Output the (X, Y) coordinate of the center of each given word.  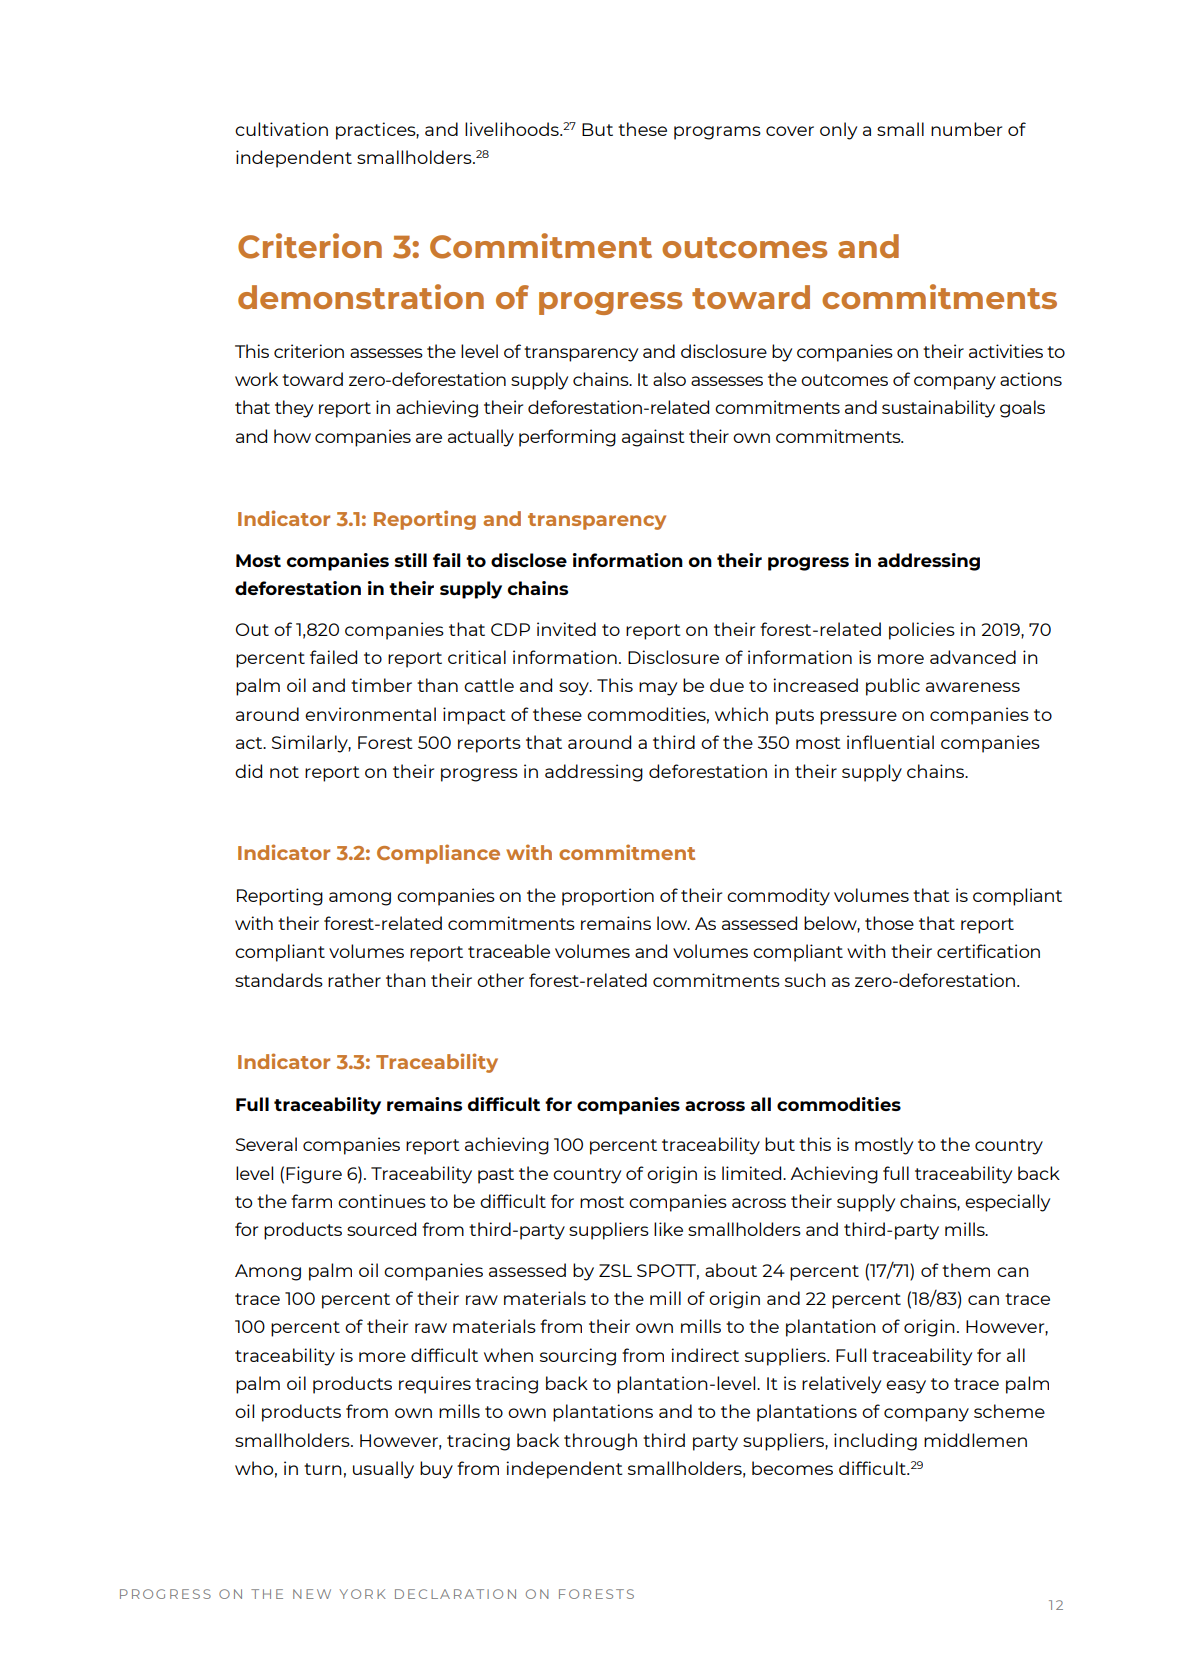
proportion (608, 897)
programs (717, 133)
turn (323, 1469)
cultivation (281, 129)
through (600, 1442)
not (284, 772)
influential (890, 742)
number (966, 129)
